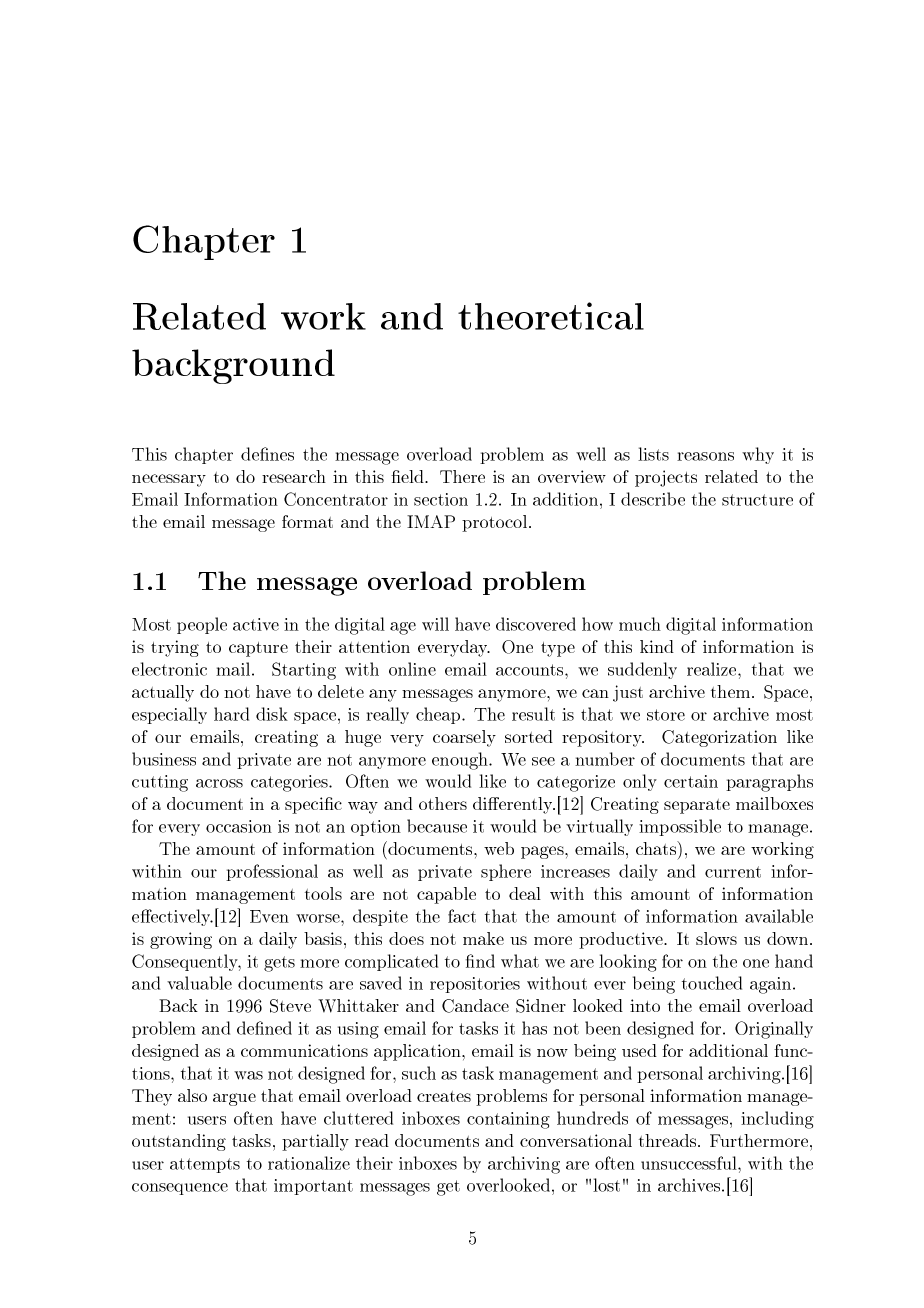 This screenshot has width=924, height=1308. Describe the element at coordinates (712, 983) in the screenshot. I see `touched` at that location.
